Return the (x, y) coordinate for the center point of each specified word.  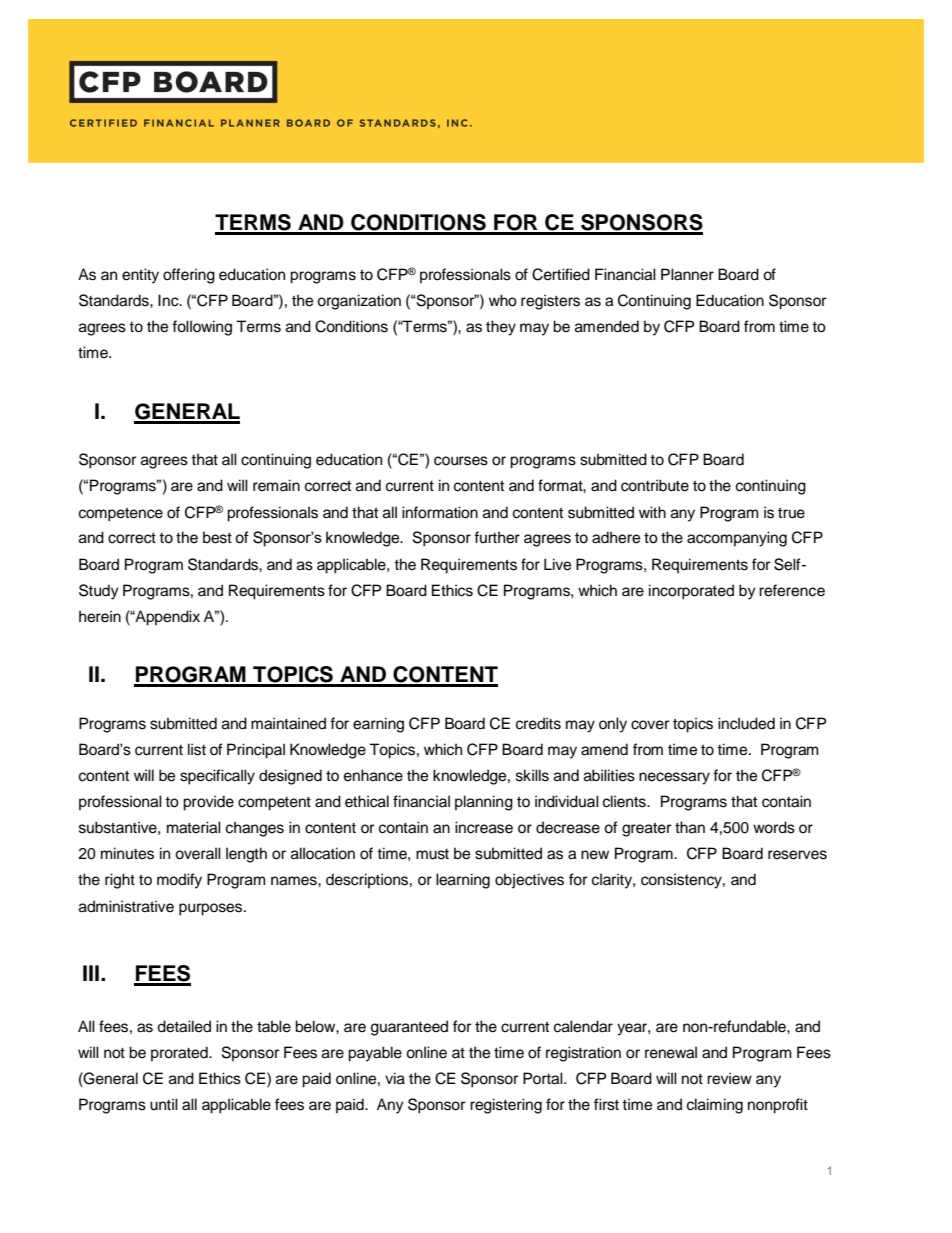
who (503, 300)
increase (484, 827)
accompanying (737, 539)
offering (189, 276)
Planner (687, 274)
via (395, 1078)
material (194, 827)
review (729, 1078)
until (164, 1104)
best (217, 537)
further (497, 537)
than (690, 827)
